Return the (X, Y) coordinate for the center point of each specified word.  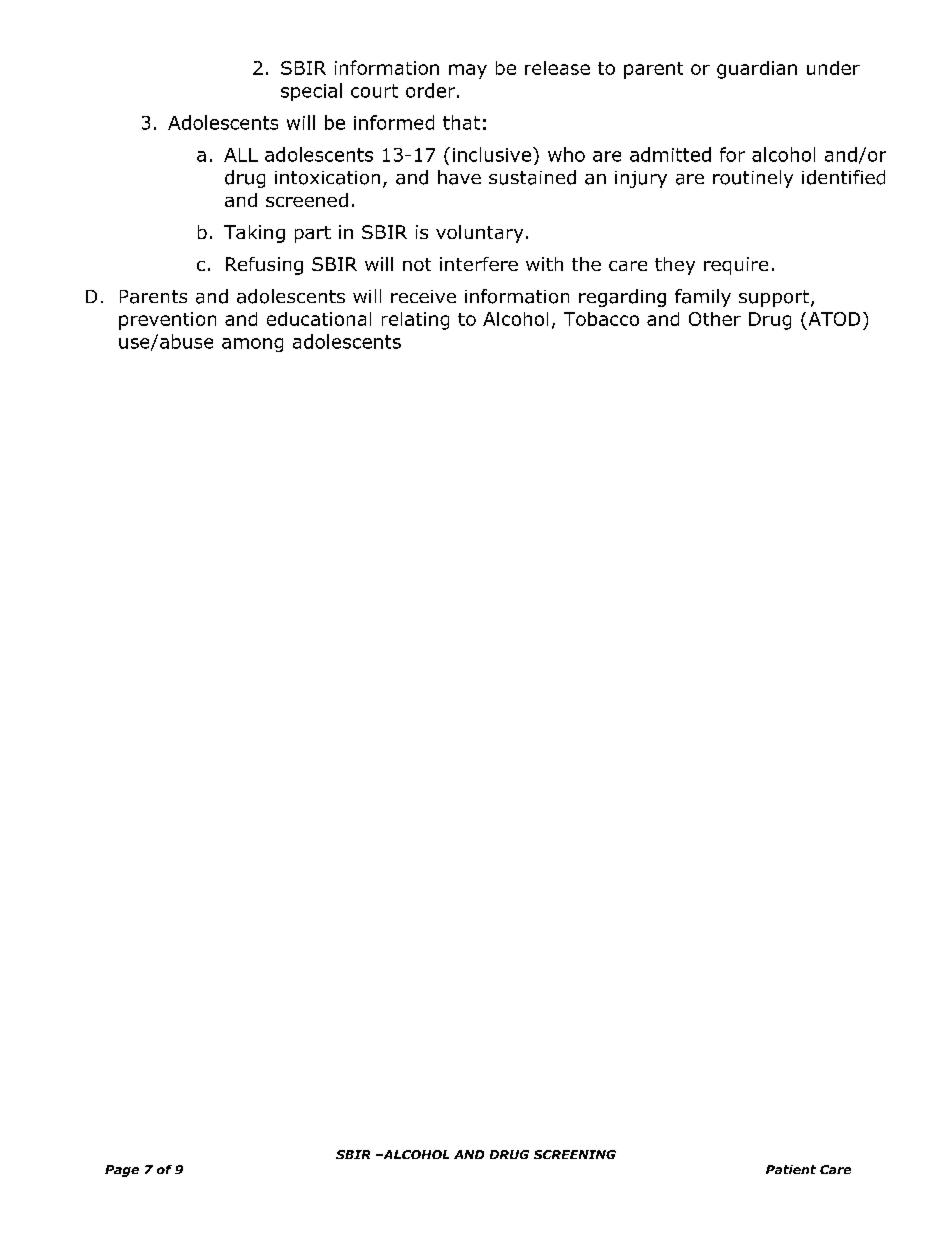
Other (715, 319)
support (775, 298)
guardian (757, 70)
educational (319, 319)
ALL (241, 155)
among (252, 345)
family (703, 298)
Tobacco (601, 319)
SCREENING (575, 1154)
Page (122, 1171)
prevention (167, 321)
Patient (791, 1169)
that (461, 122)
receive (423, 296)
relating (415, 321)
